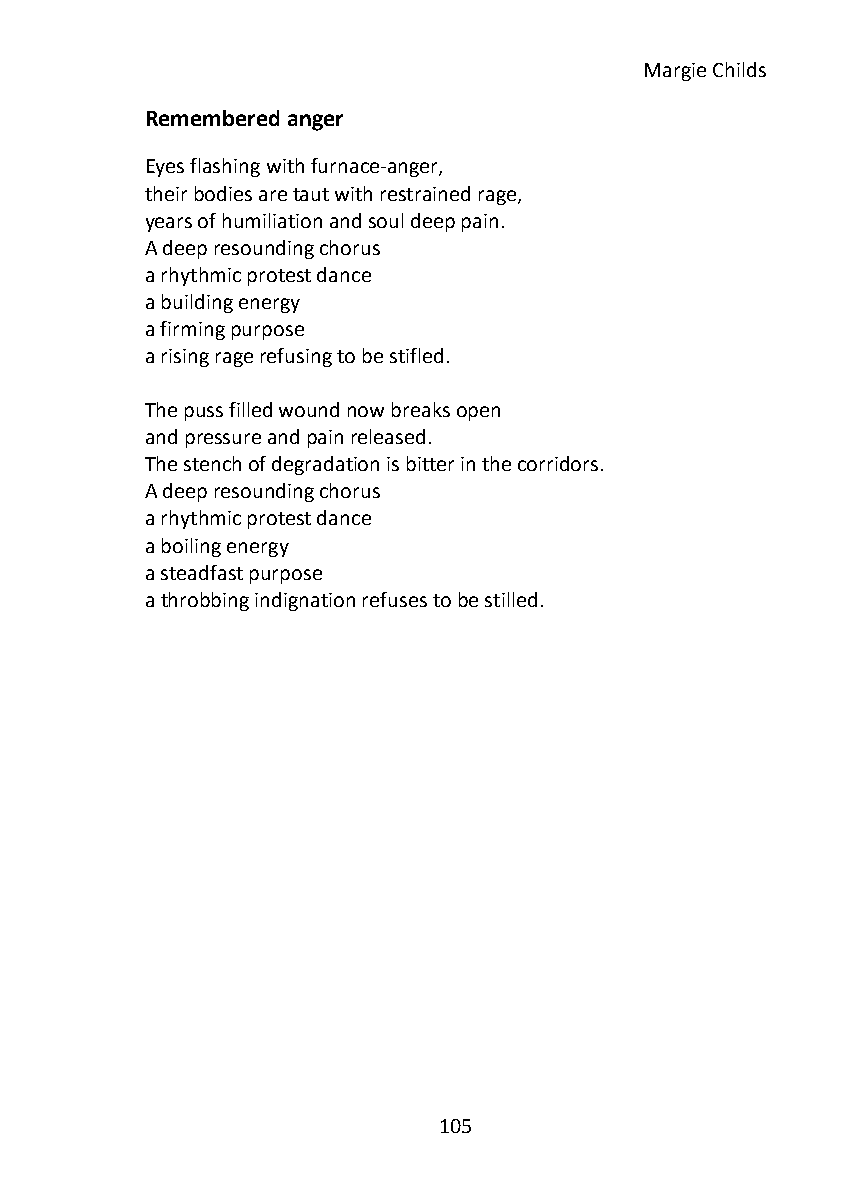  I want to click on firming, so click(192, 330).
